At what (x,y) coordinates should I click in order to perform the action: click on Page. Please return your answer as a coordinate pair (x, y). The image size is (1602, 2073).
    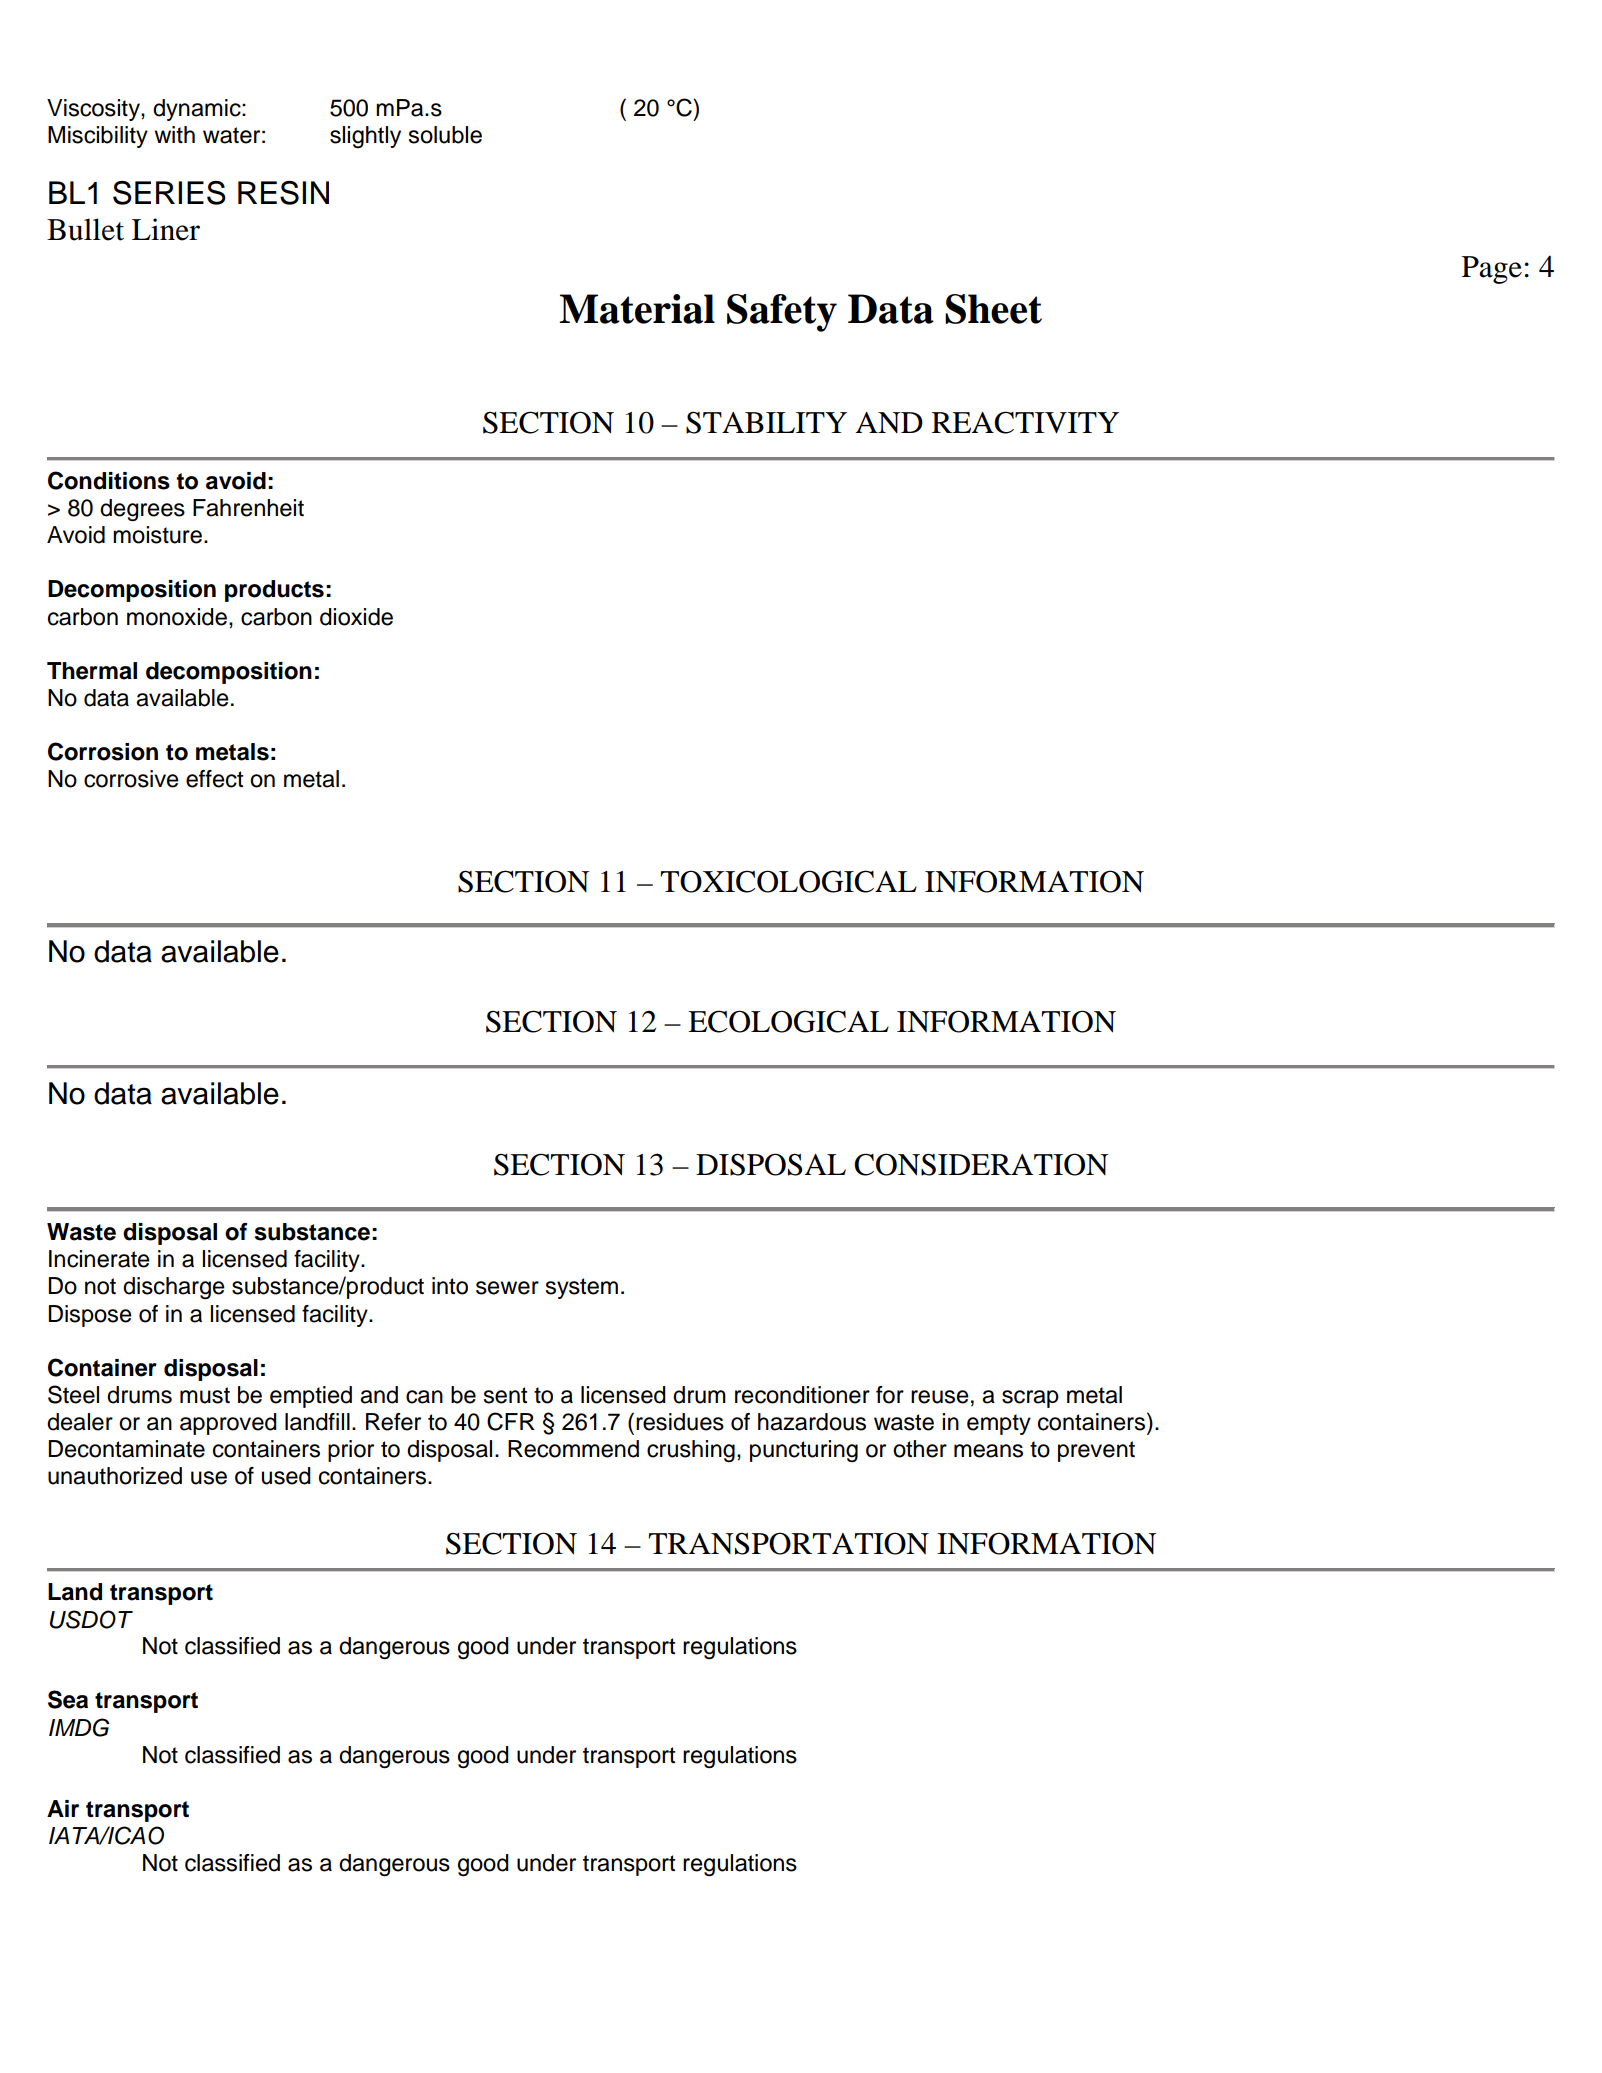
    Looking at the image, I should click on (1492, 270).
